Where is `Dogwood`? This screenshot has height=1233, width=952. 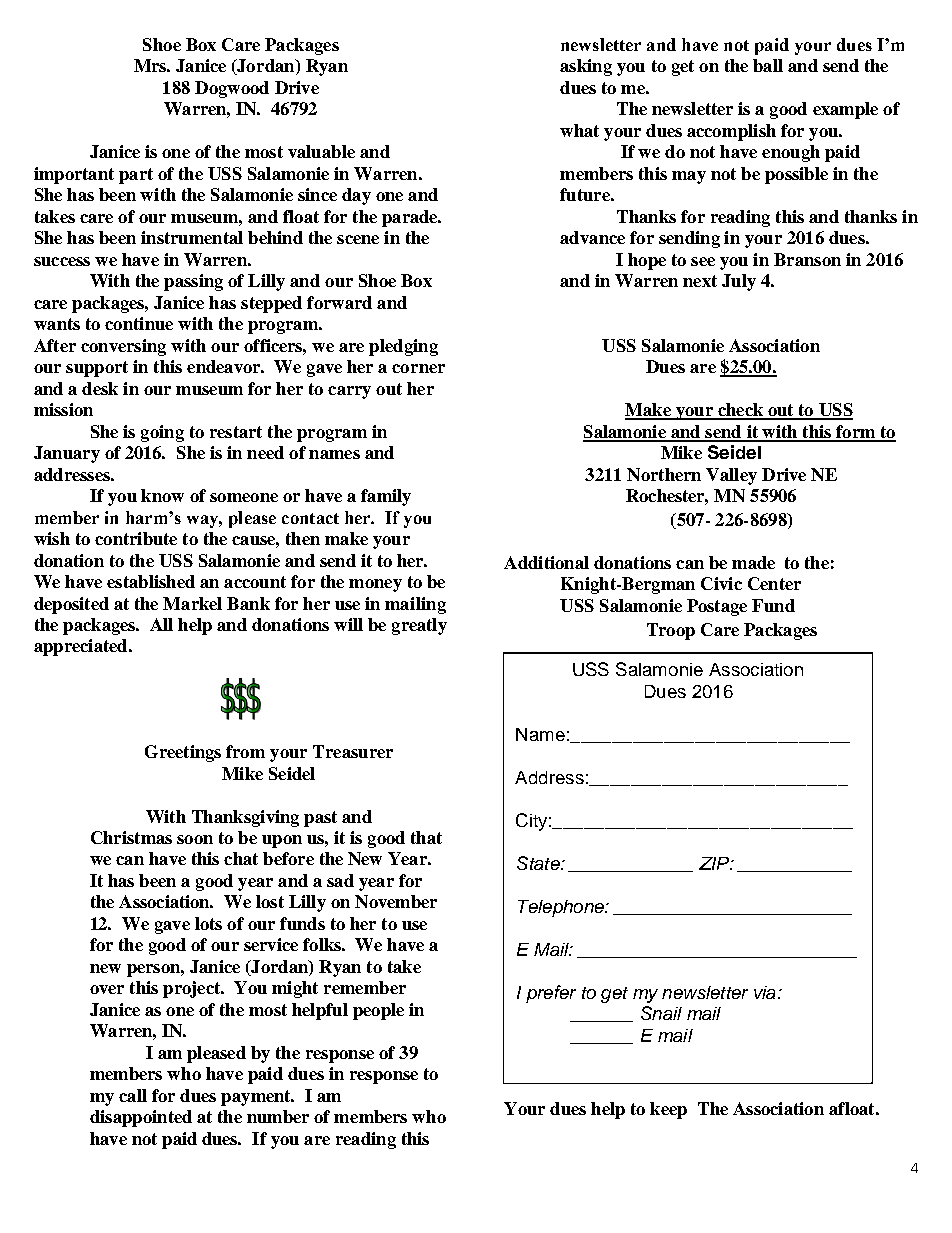
Dogwood is located at coordinates (232, 89).
